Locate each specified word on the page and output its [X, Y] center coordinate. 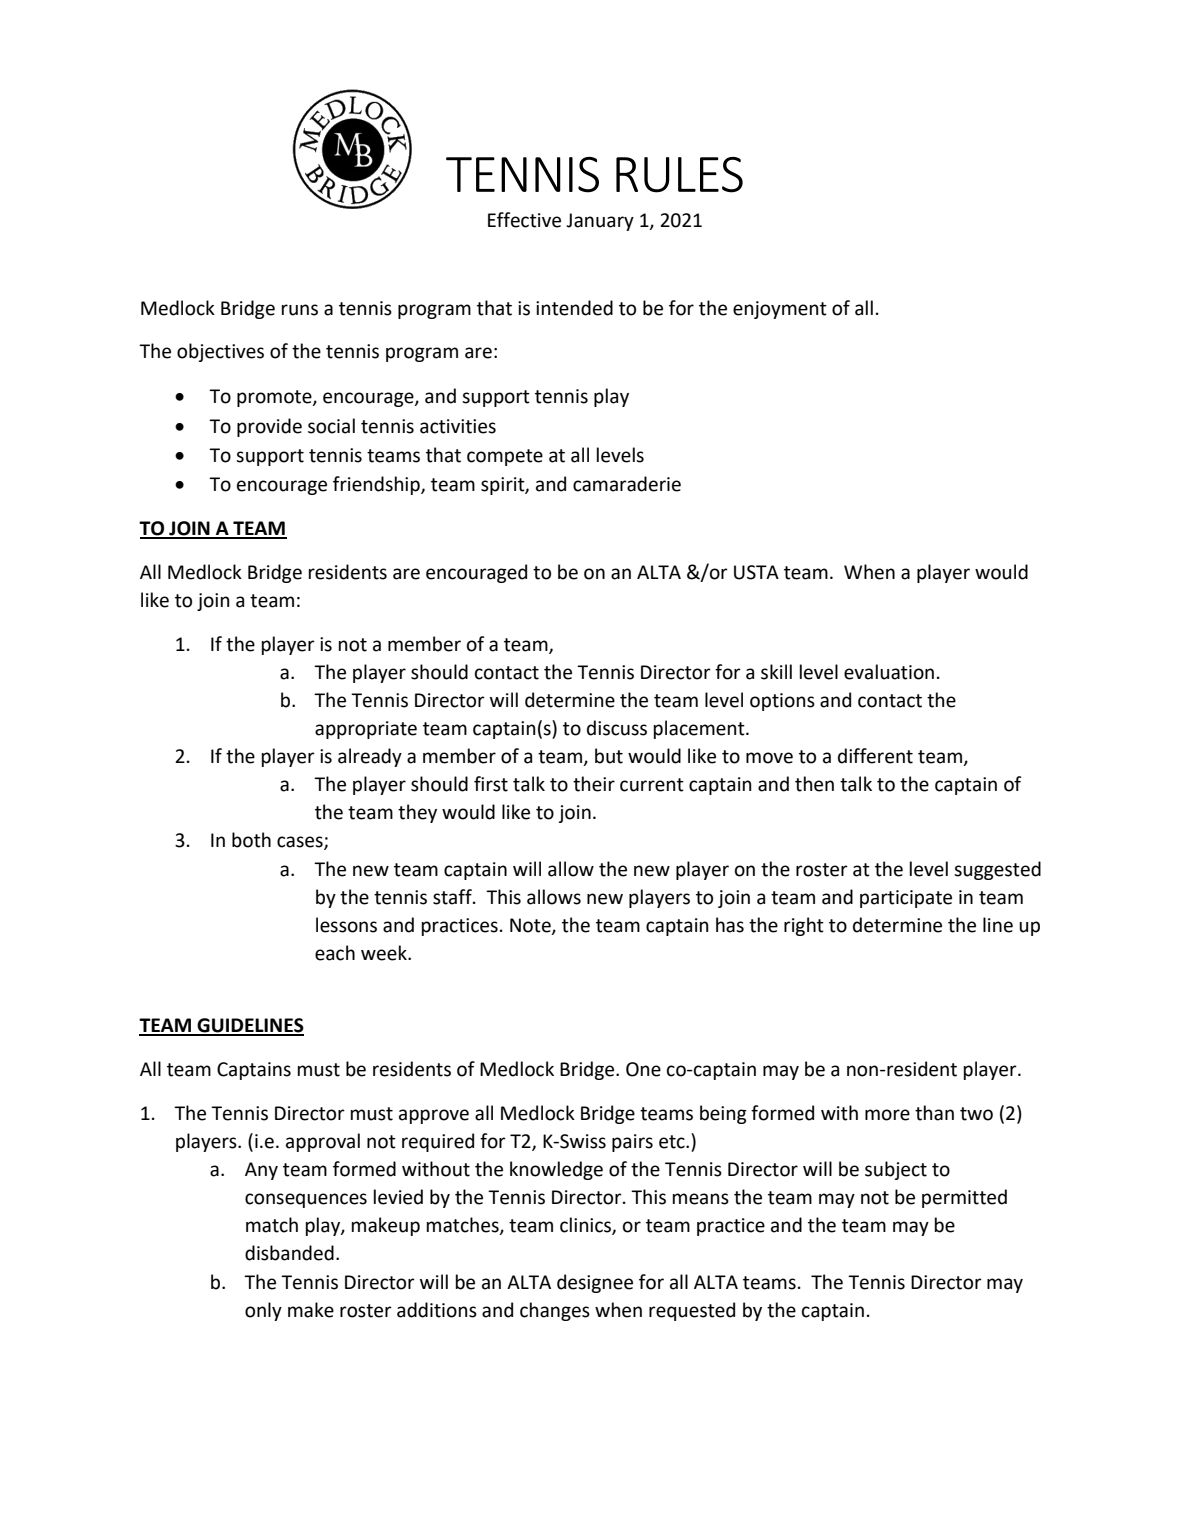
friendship [377, 485]
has [730, 925]
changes [555, 1311]
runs [300, 310]
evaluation [889, 672]
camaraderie [627, 484]
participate [906, 899]
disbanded [289, 1253]
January [600, 222]
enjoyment [780, 310]
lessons [346, 925]
